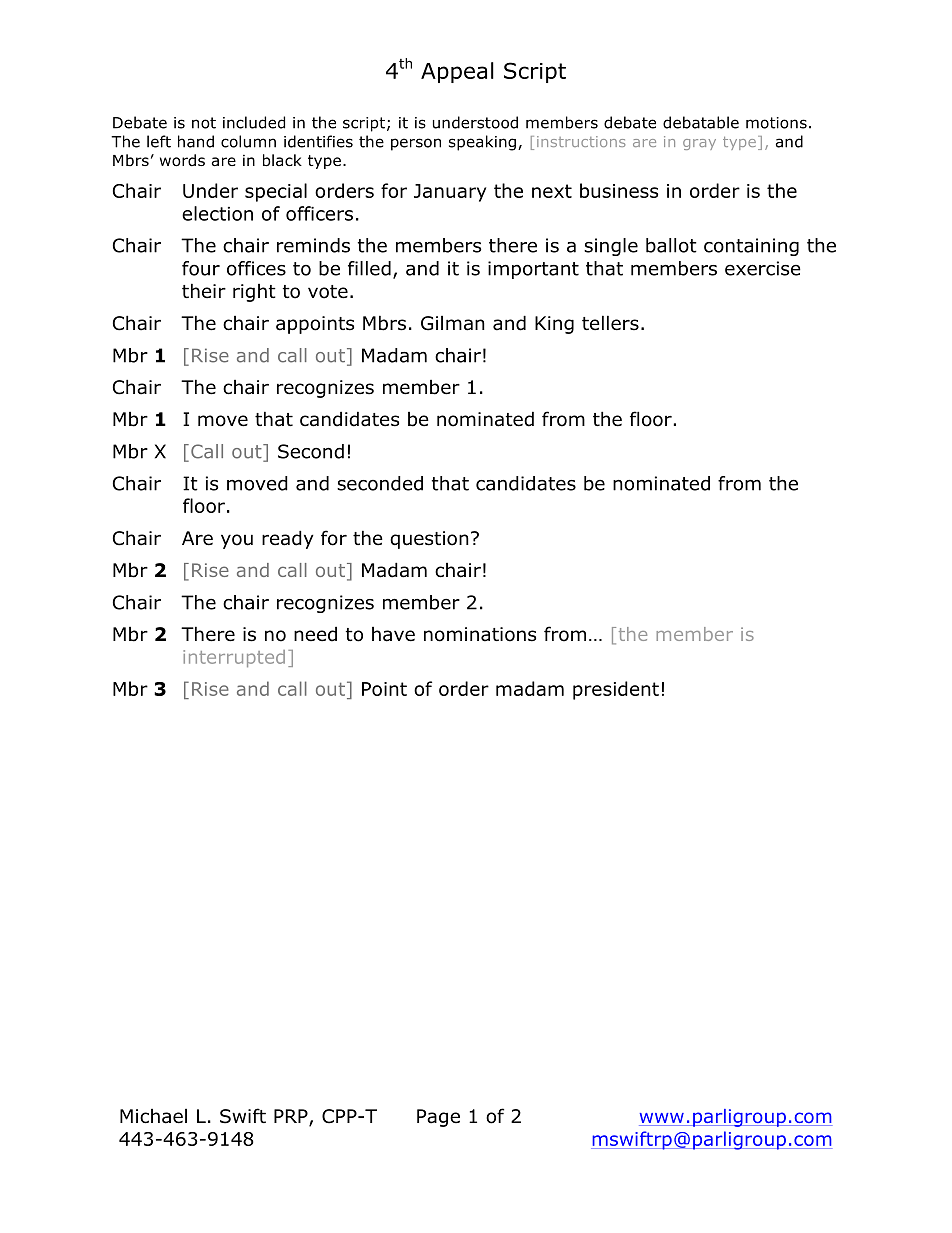 The width and height of the page is (952, 1233). I want to click on debatable, so click(701, 122).
